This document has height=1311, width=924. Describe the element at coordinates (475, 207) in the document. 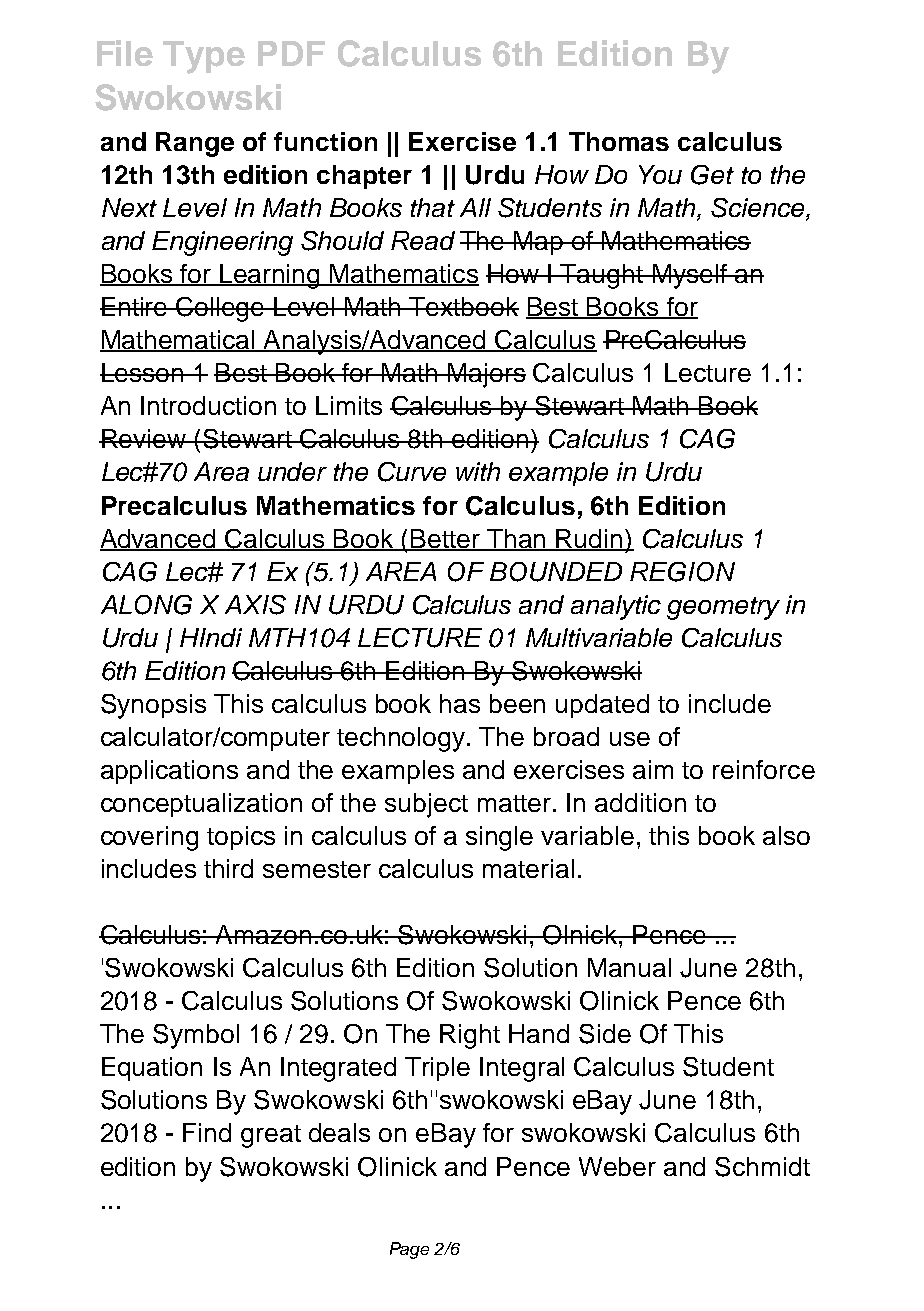

I see `All` at that location.
